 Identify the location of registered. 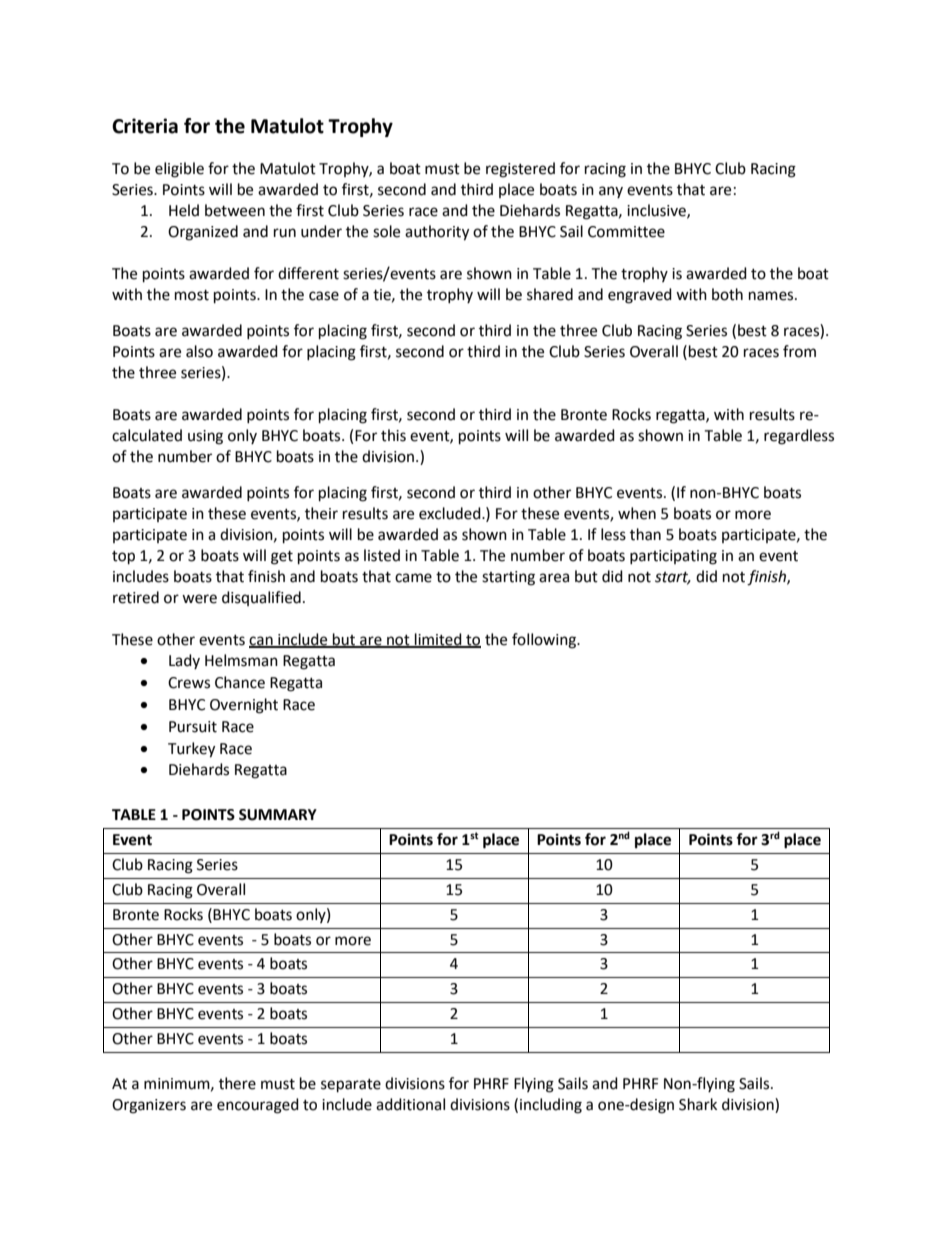
(520, 170).
